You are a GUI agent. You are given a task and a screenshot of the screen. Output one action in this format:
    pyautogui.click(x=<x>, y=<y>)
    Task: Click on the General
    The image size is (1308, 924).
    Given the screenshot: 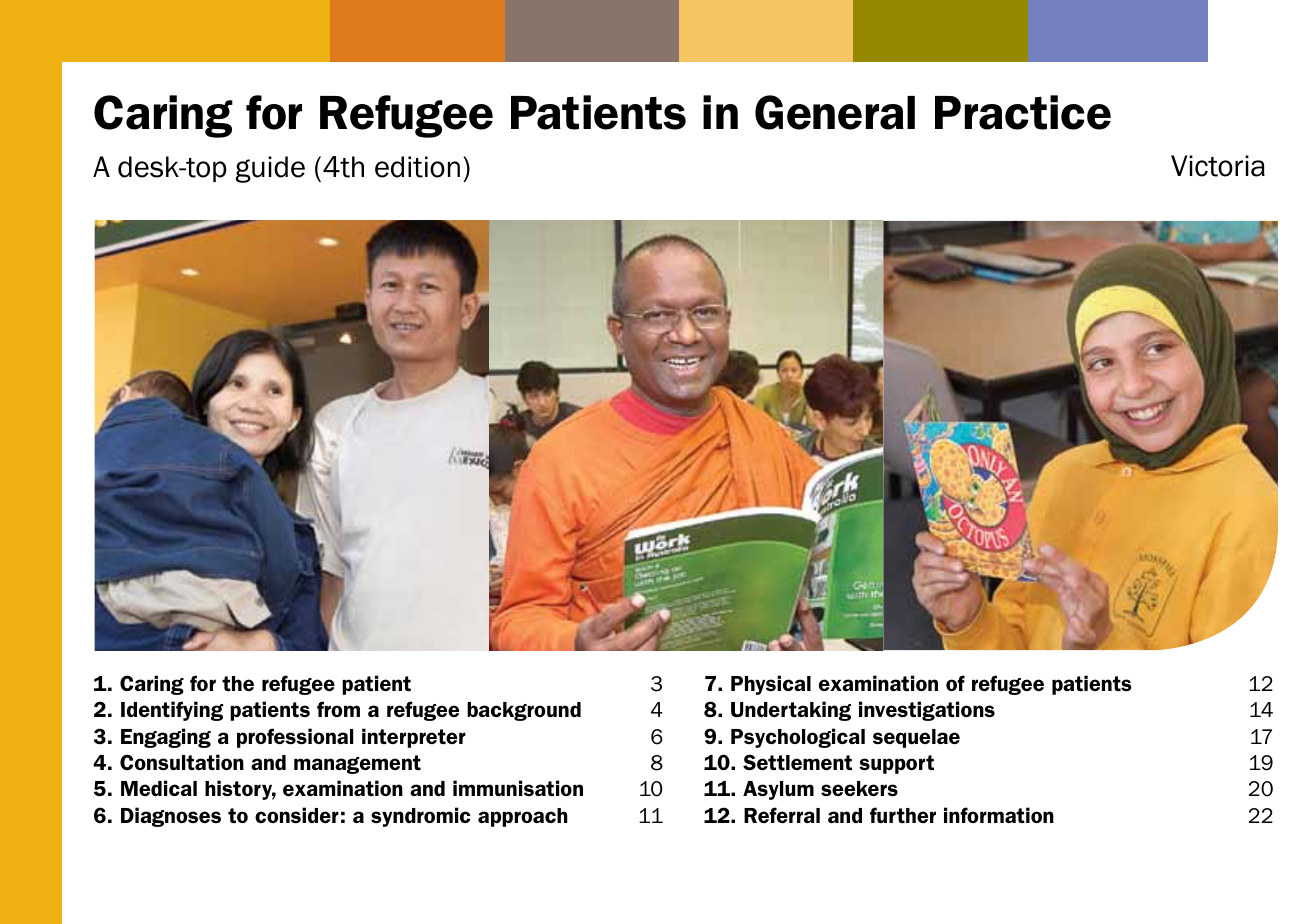 What is the action you would take?
    pyautogui.click(x=835, y=112)
